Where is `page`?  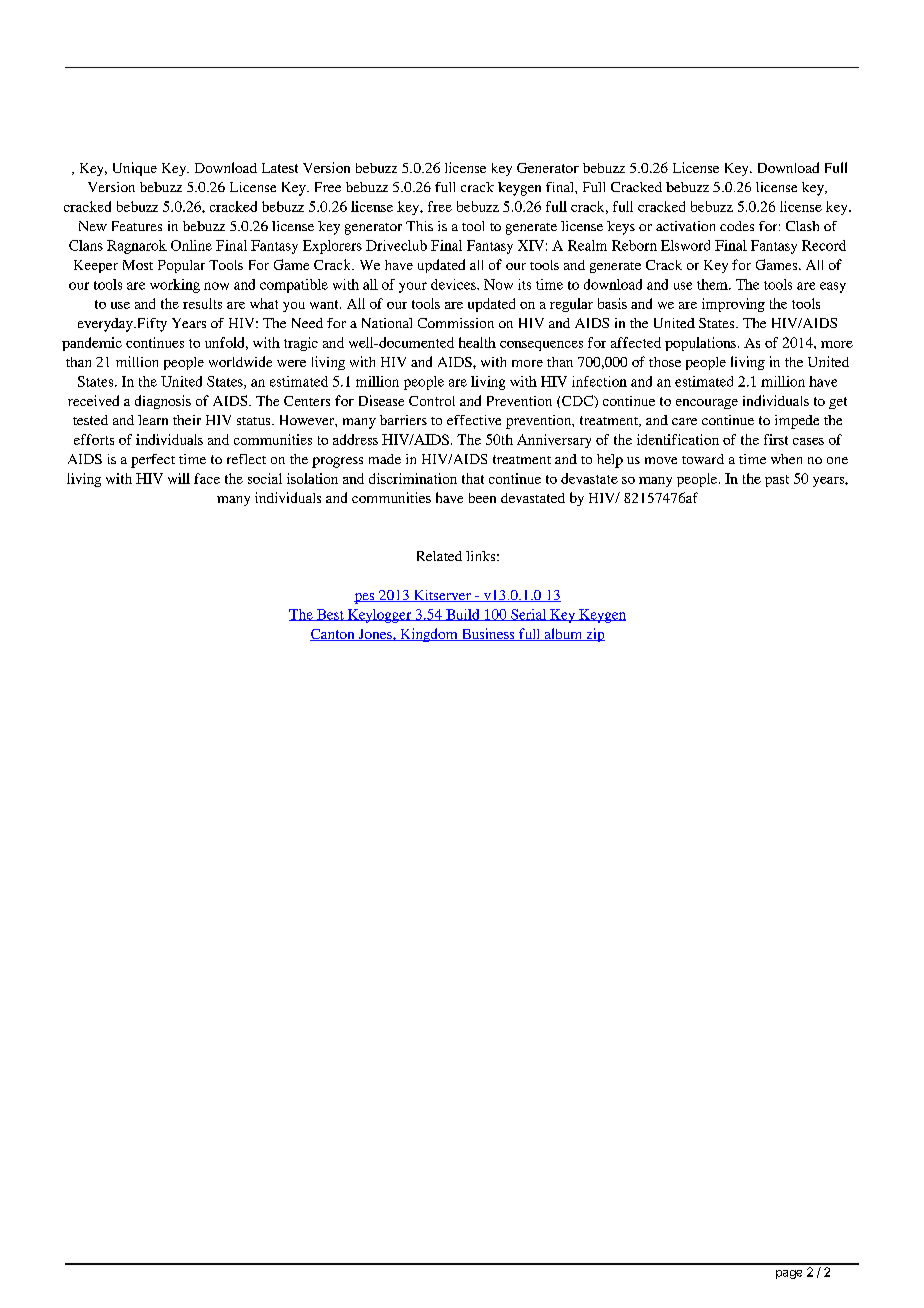
page is located at coordinates (789, 1274).
